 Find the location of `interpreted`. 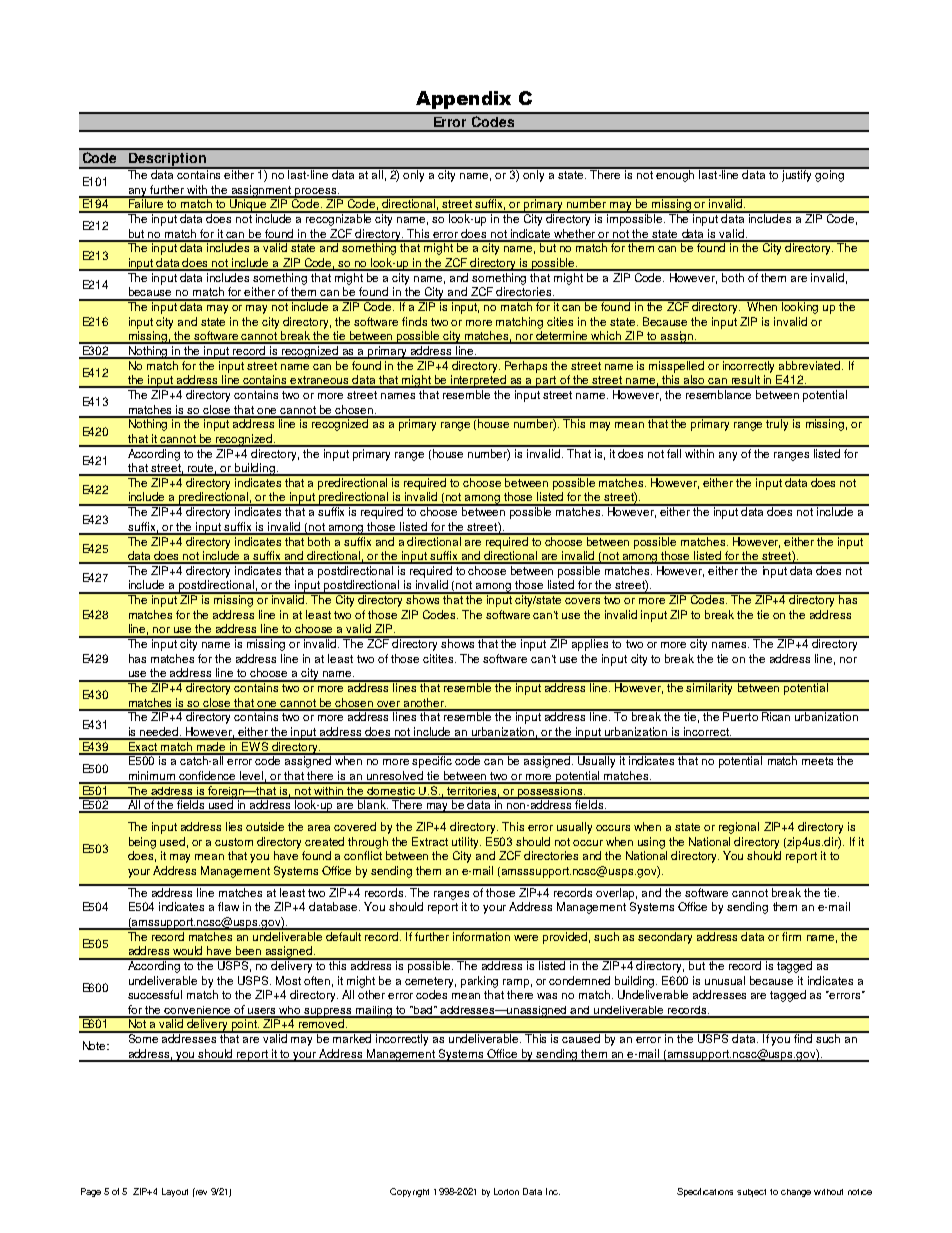

interpreted is located at coordinates (479, 381).
